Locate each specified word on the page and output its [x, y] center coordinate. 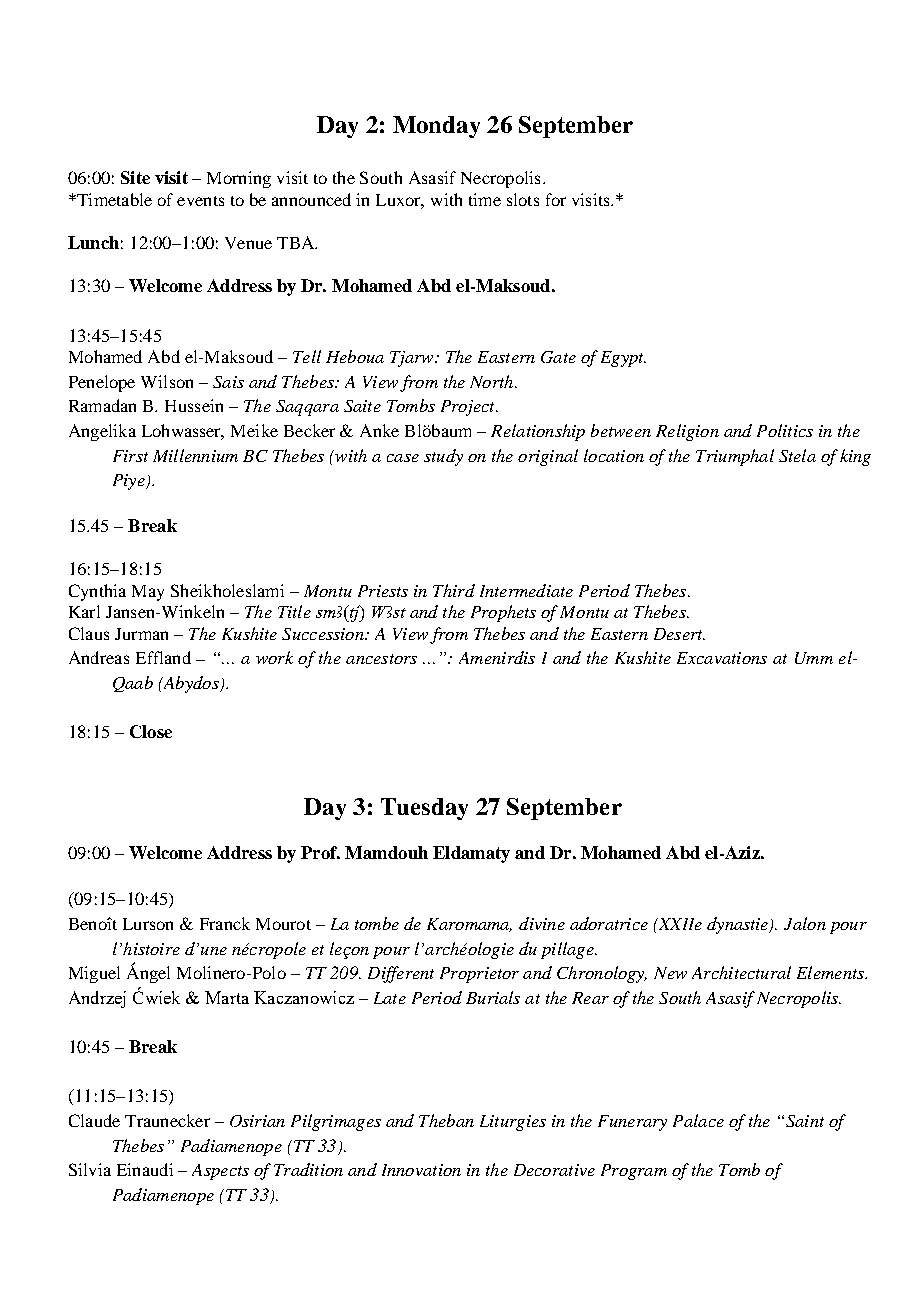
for [556, 199]
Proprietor [479, 975]
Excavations [722, 658]
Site [135, 177]
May [148, 593]
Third [454, 590]
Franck [225, 923]
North [493, 381]
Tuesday [424, 809]
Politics [785, 430]
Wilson [167, 381]
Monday [436, 127]
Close [151, 731]
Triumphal [735, 457]
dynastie [739, 925]
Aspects [220, 1172]
